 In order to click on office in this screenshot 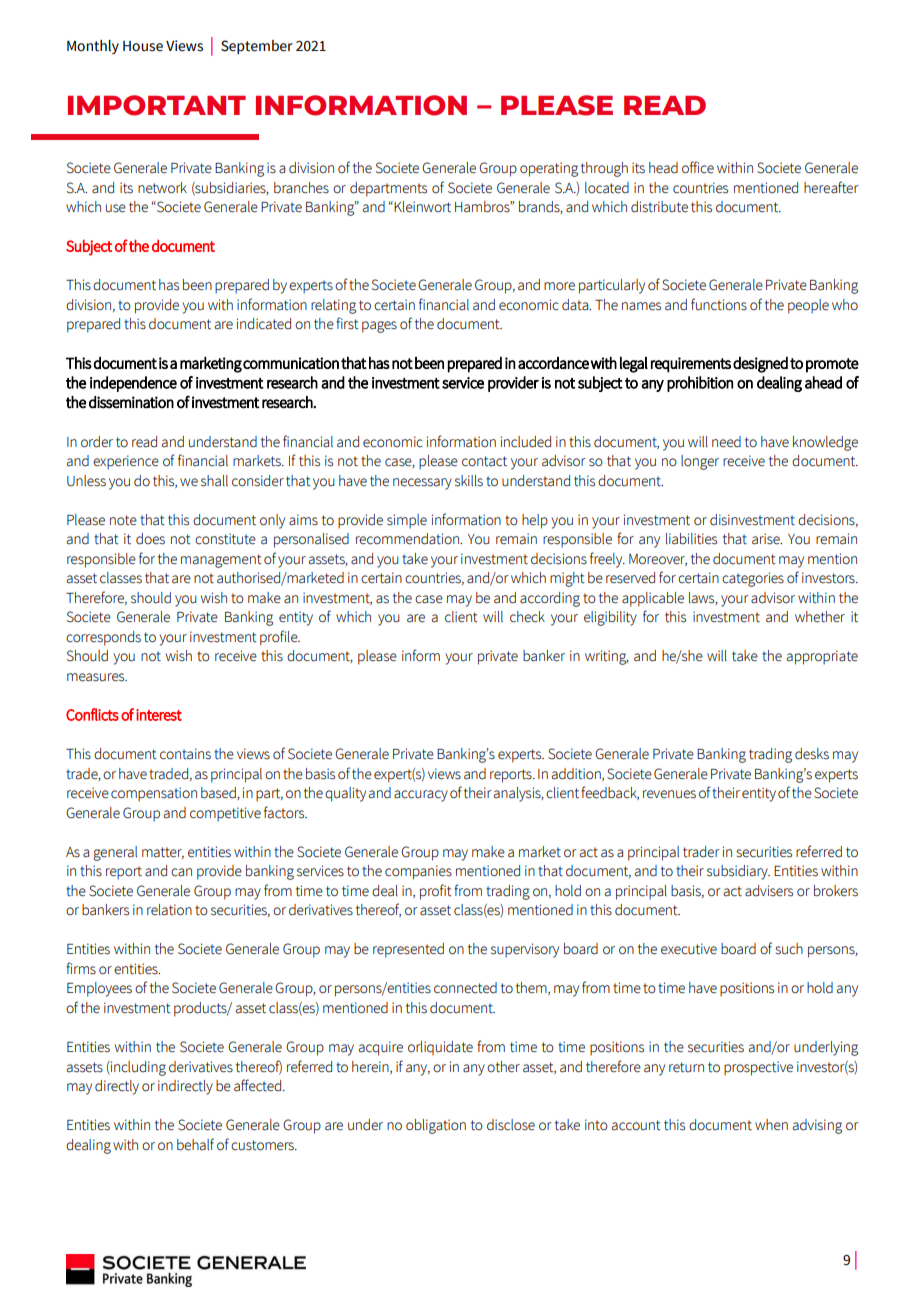, I will do `click(698, 167)`.
